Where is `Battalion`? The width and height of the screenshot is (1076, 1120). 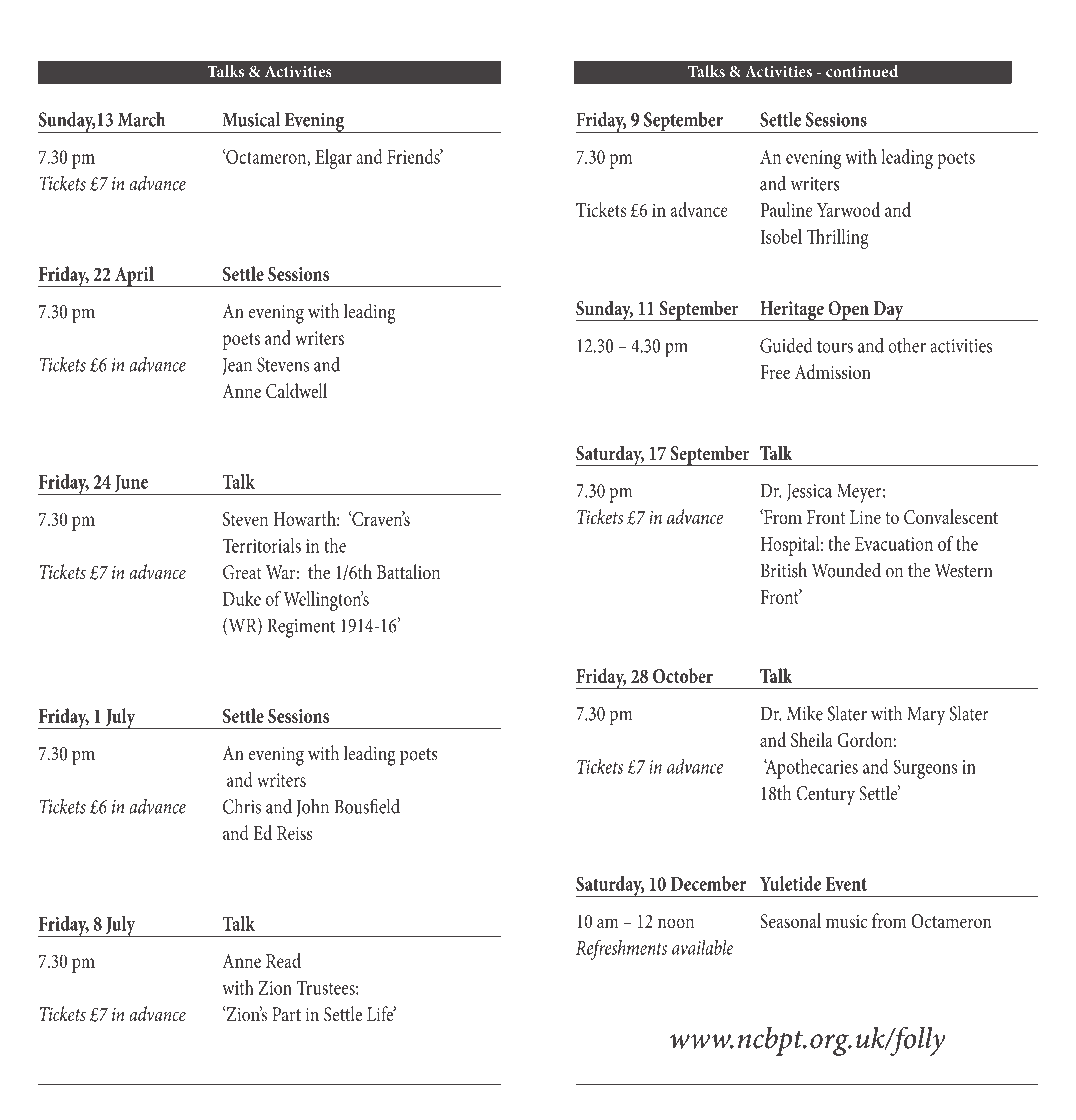
Battalion is located at coordinates (408, 572).
